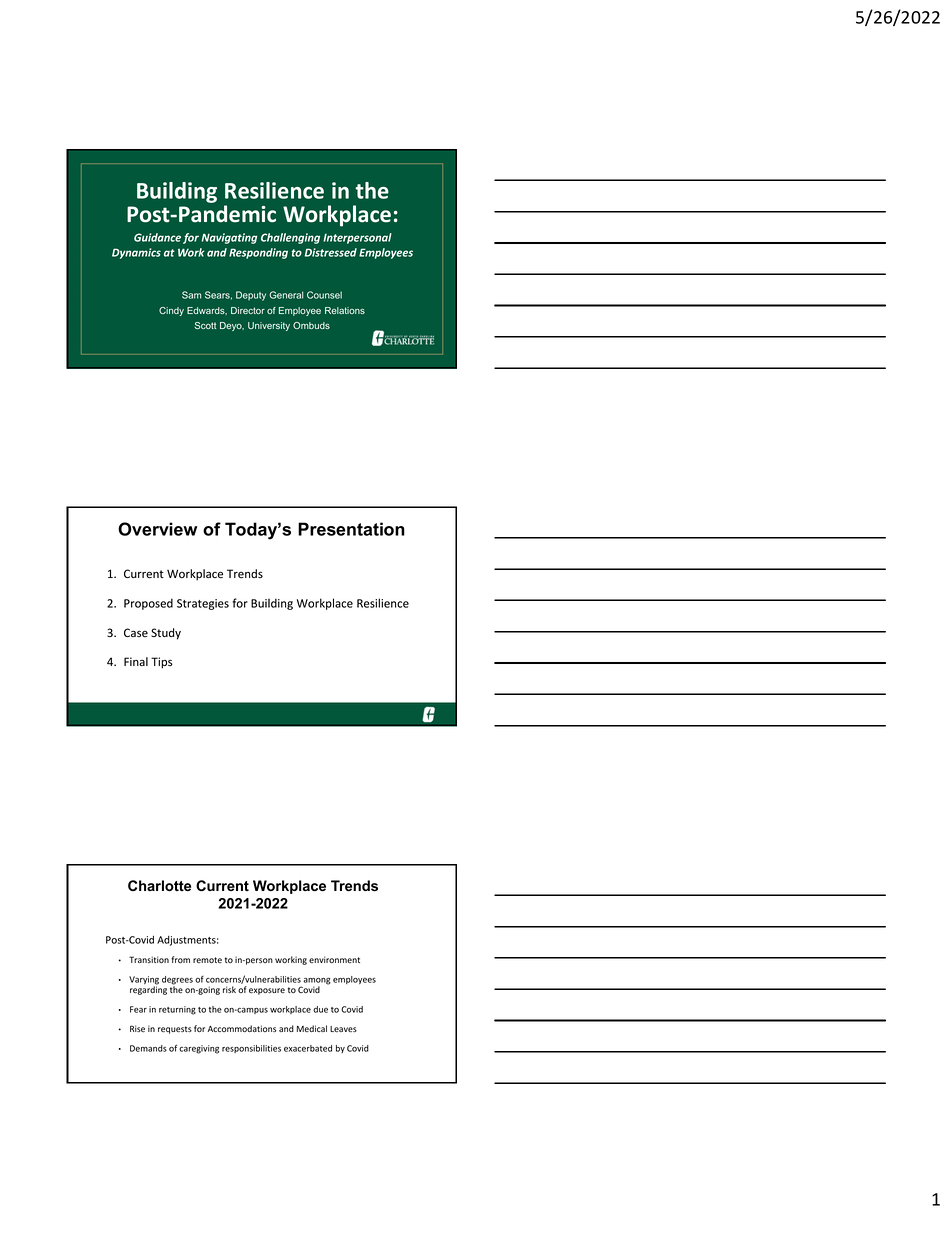 Image resolution: width=952 pixels, height=1233 pixels. I want to click on Accommodations, so click(242, 1028).
